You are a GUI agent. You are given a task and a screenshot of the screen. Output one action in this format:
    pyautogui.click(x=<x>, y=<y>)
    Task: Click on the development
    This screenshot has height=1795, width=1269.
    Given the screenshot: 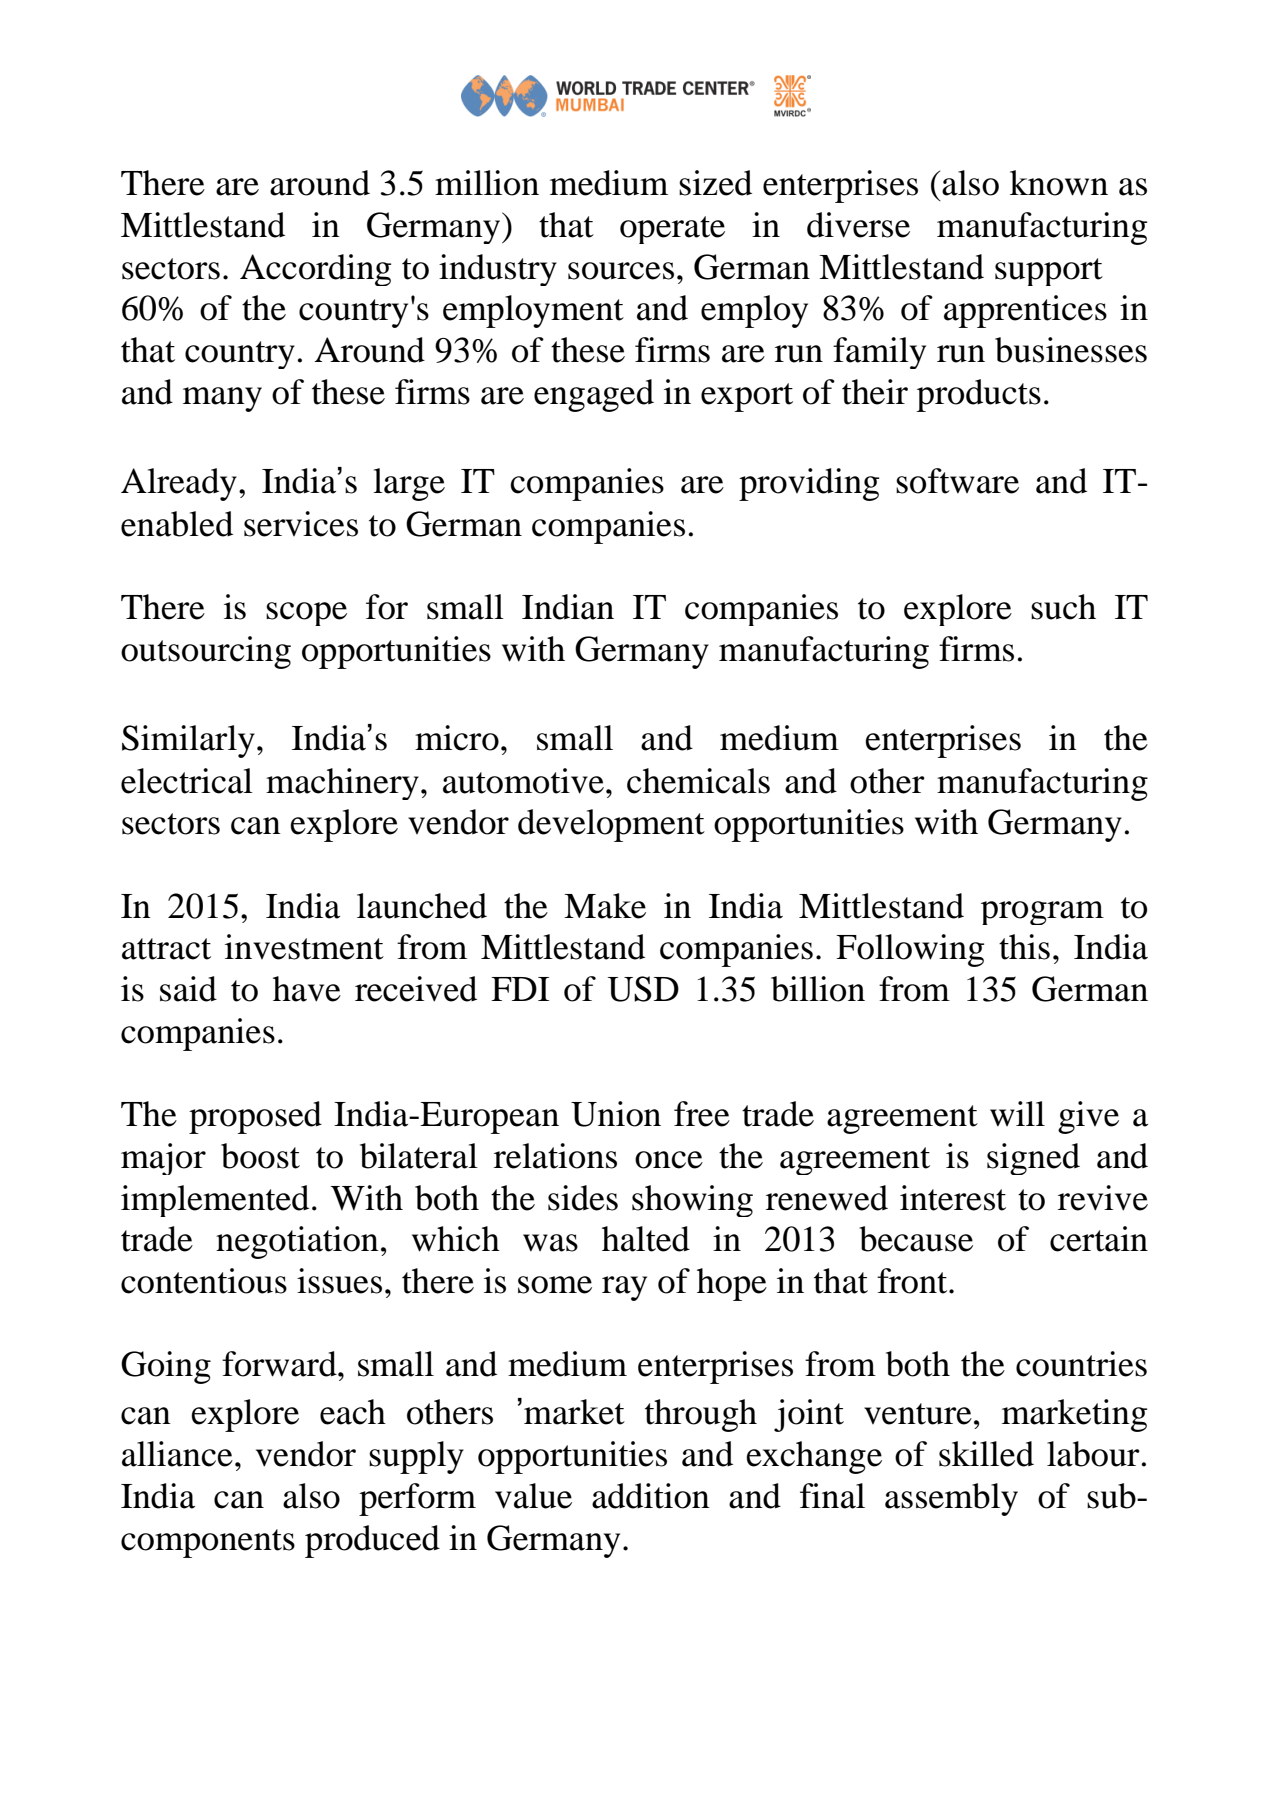 What is the action you would take?
    pyautogui.click(x=611, y=825)
